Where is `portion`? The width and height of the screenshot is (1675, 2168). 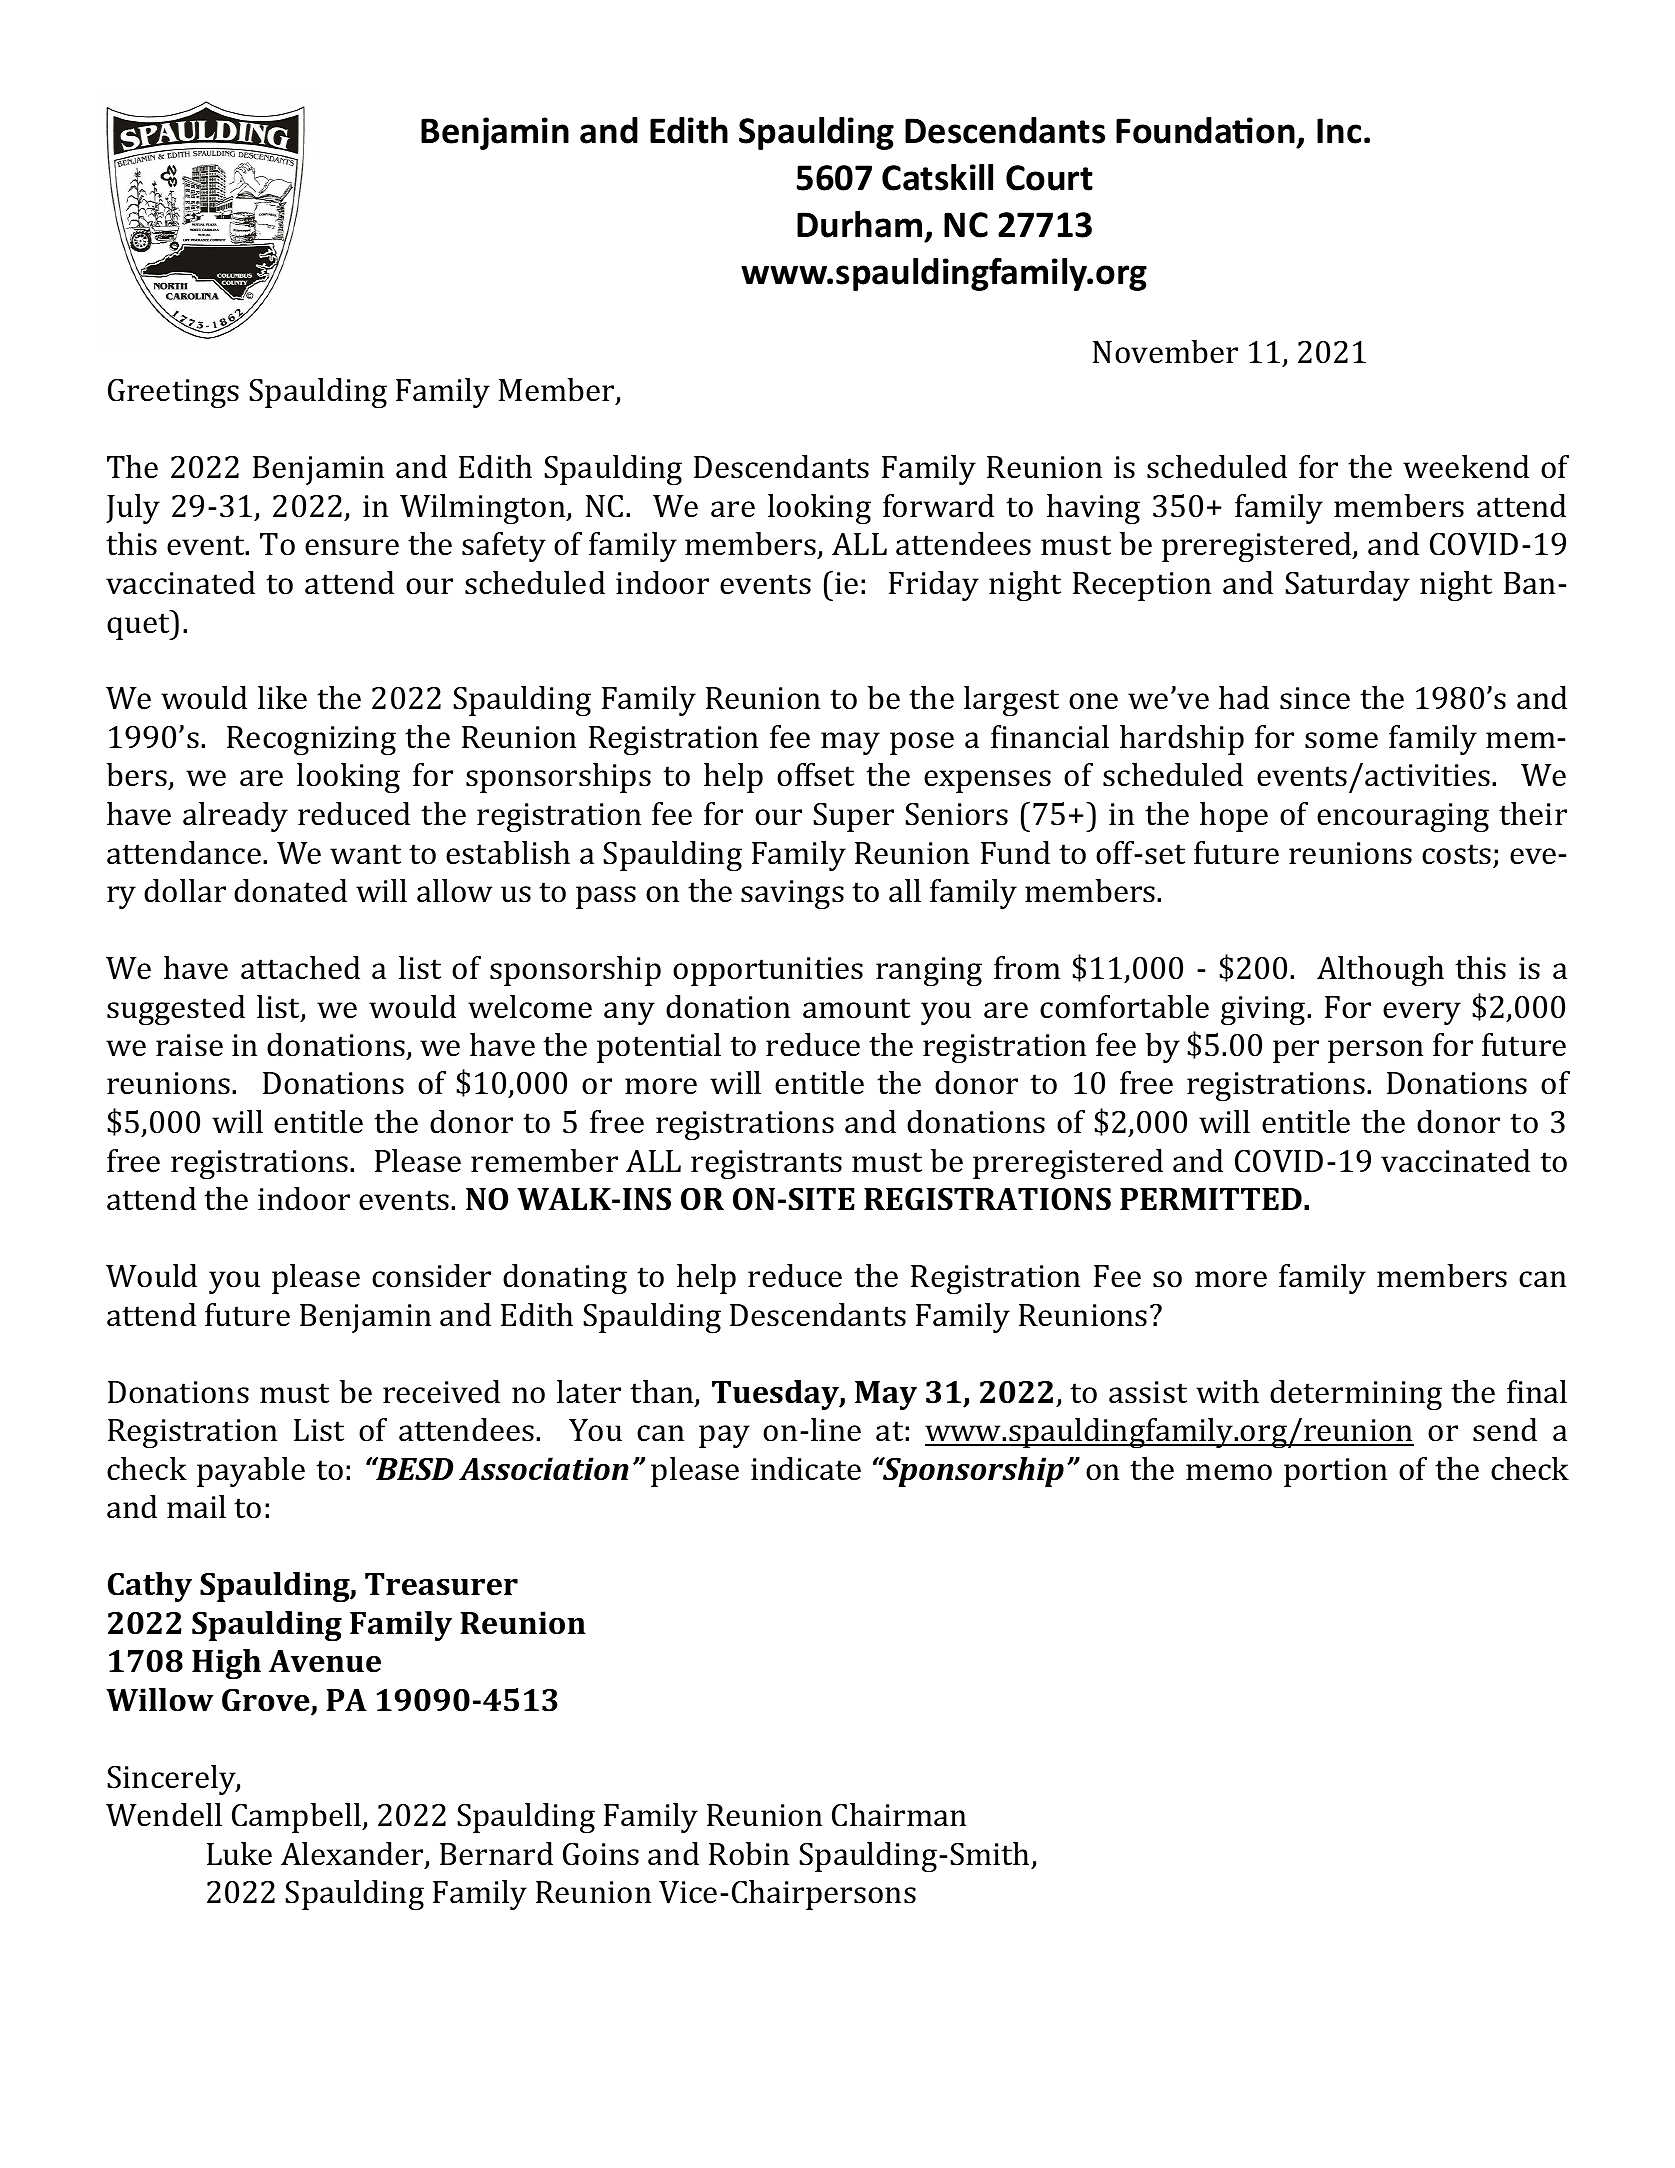
portion is located at coordinates (1335, 1472).
